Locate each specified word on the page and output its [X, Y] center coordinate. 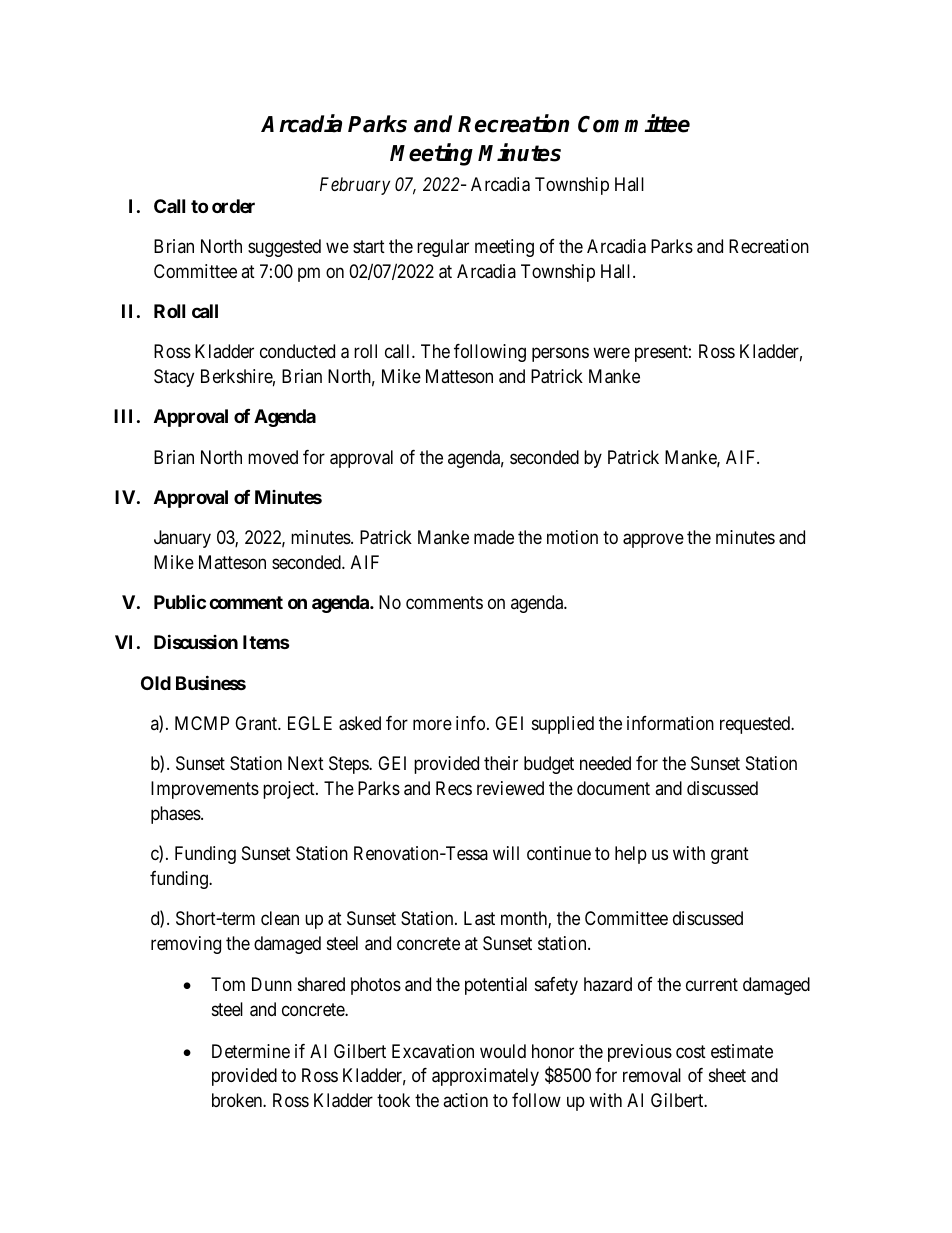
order [233, 206]
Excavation [433, 1051]
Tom [228, 984]
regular [443, 248]
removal [652, 1075]
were [611, 353]
